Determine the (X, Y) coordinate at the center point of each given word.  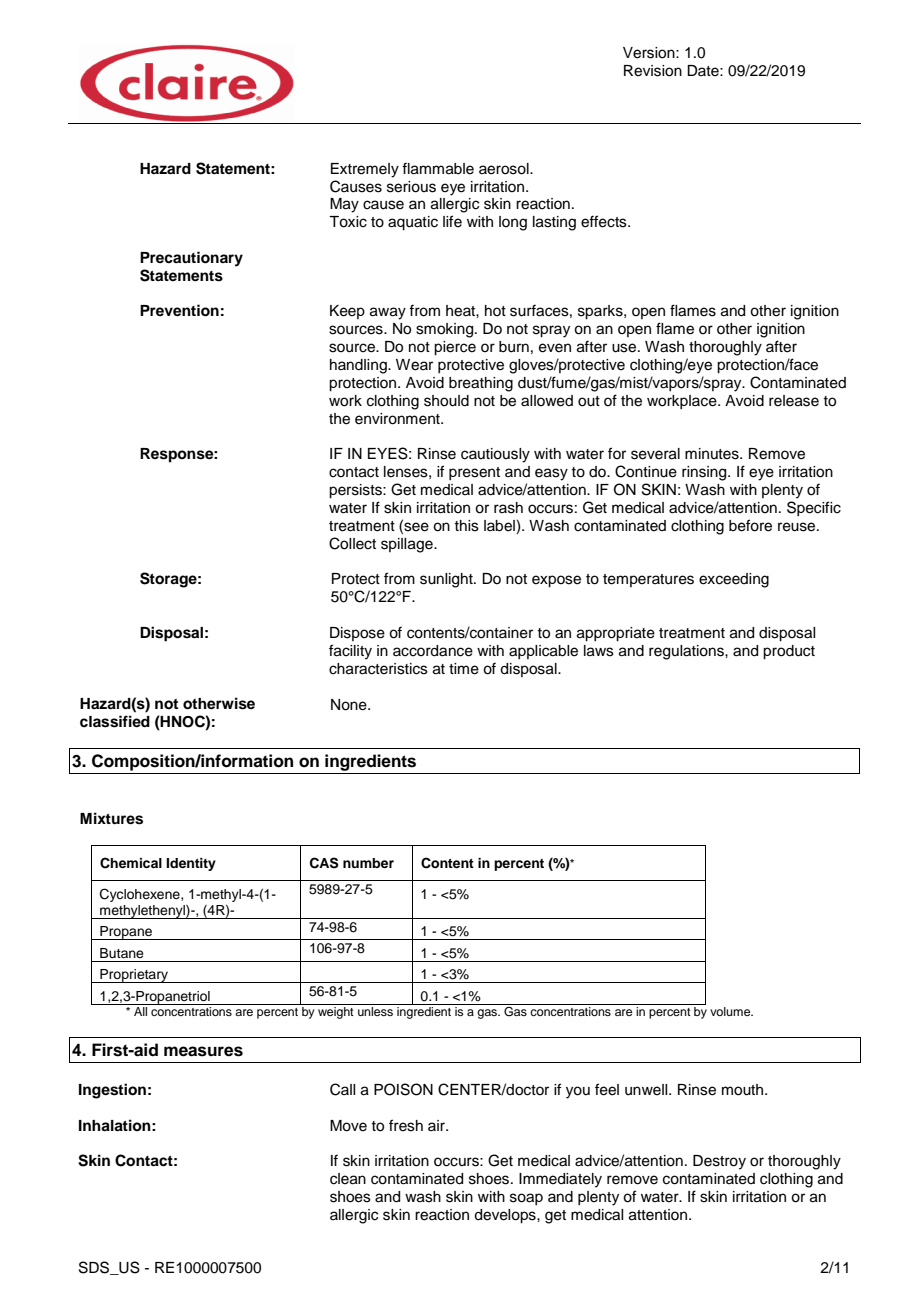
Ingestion (112, 1091)
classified (115, 721)
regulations (687, 652)
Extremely (365, 170)
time (464, 669)
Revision (653, 71)
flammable (438, 168)
